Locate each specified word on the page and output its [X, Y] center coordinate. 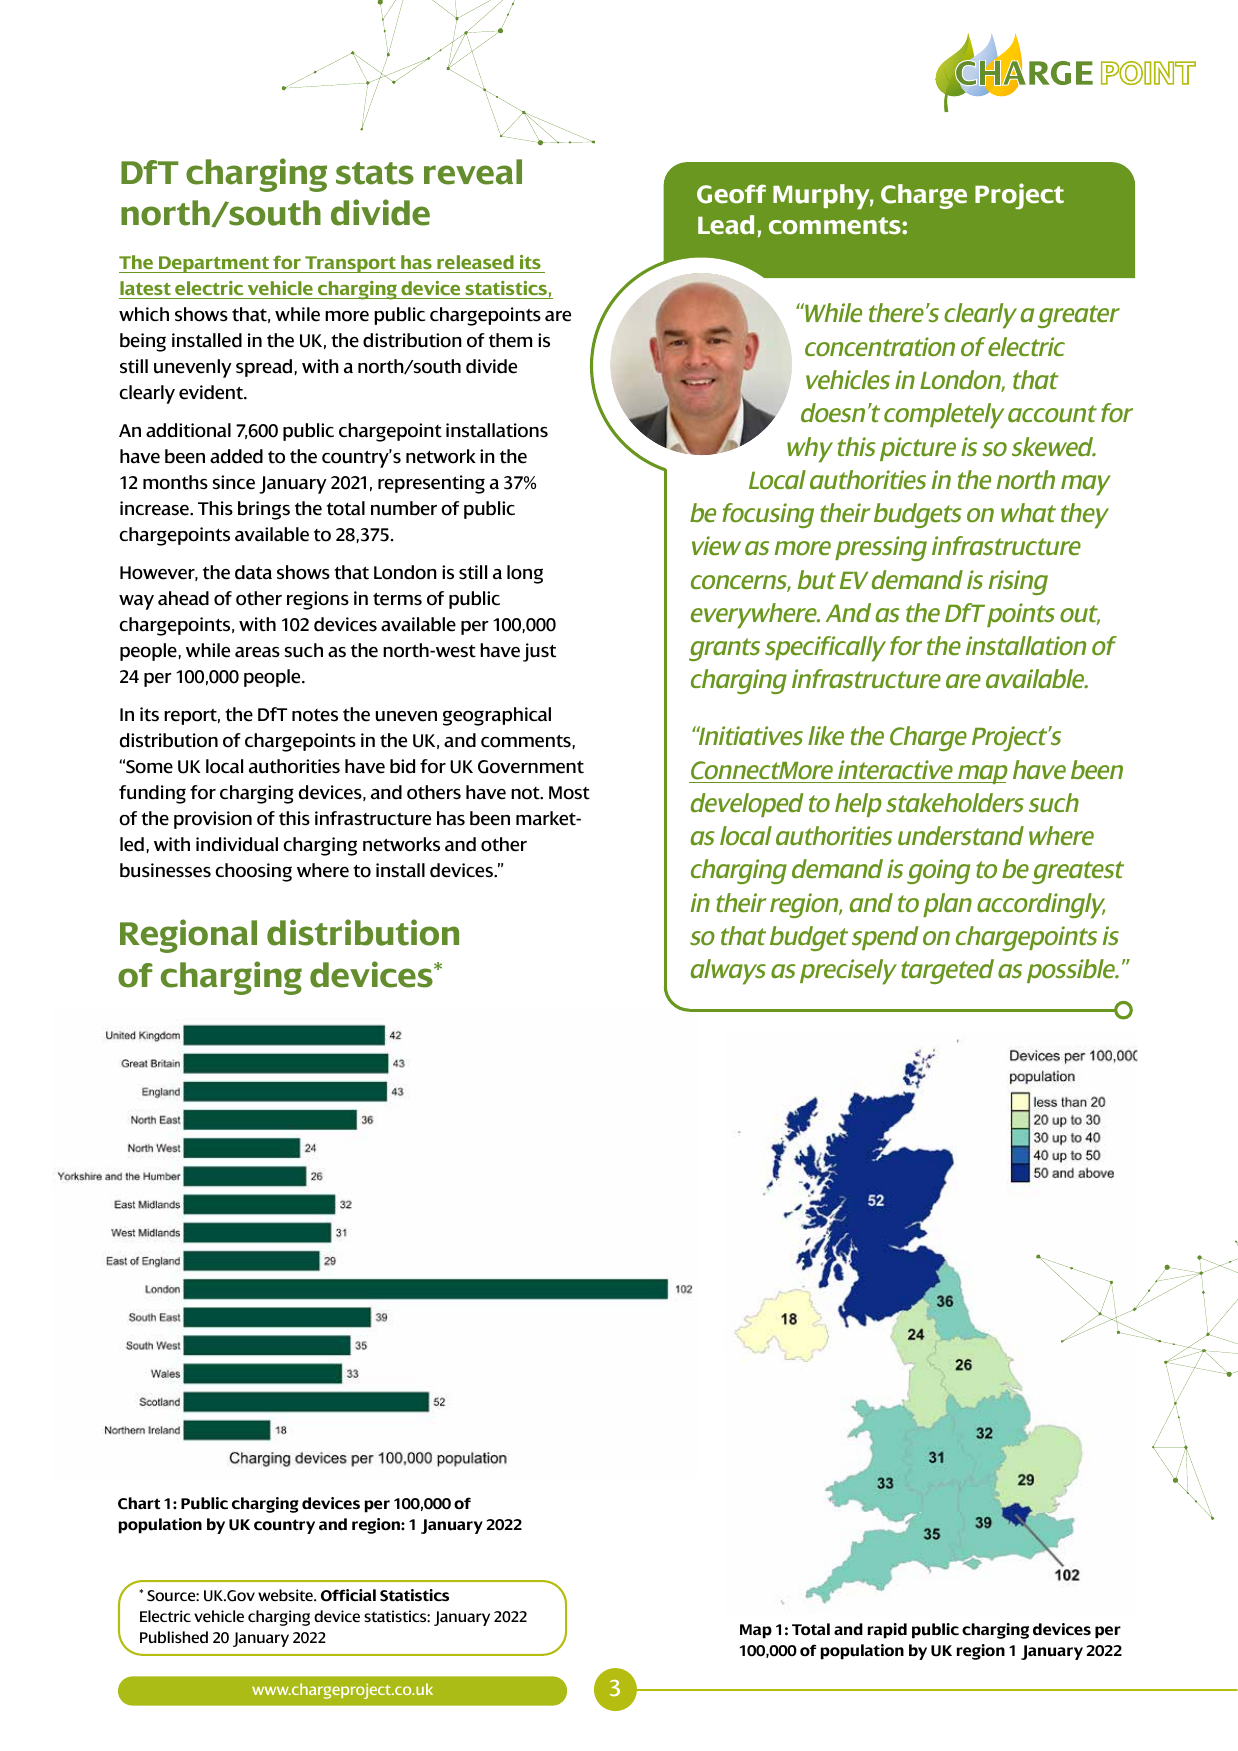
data [253, 572]
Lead [726, 225]
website [286, 1595]
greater [1079, 316]
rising [1018, 582]
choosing [253, 872]
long [525, 574]
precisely [848, 972]
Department [214, 264]
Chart [139, 1503]
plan [947, 905]
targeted [947, 971]
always [728, 972]
